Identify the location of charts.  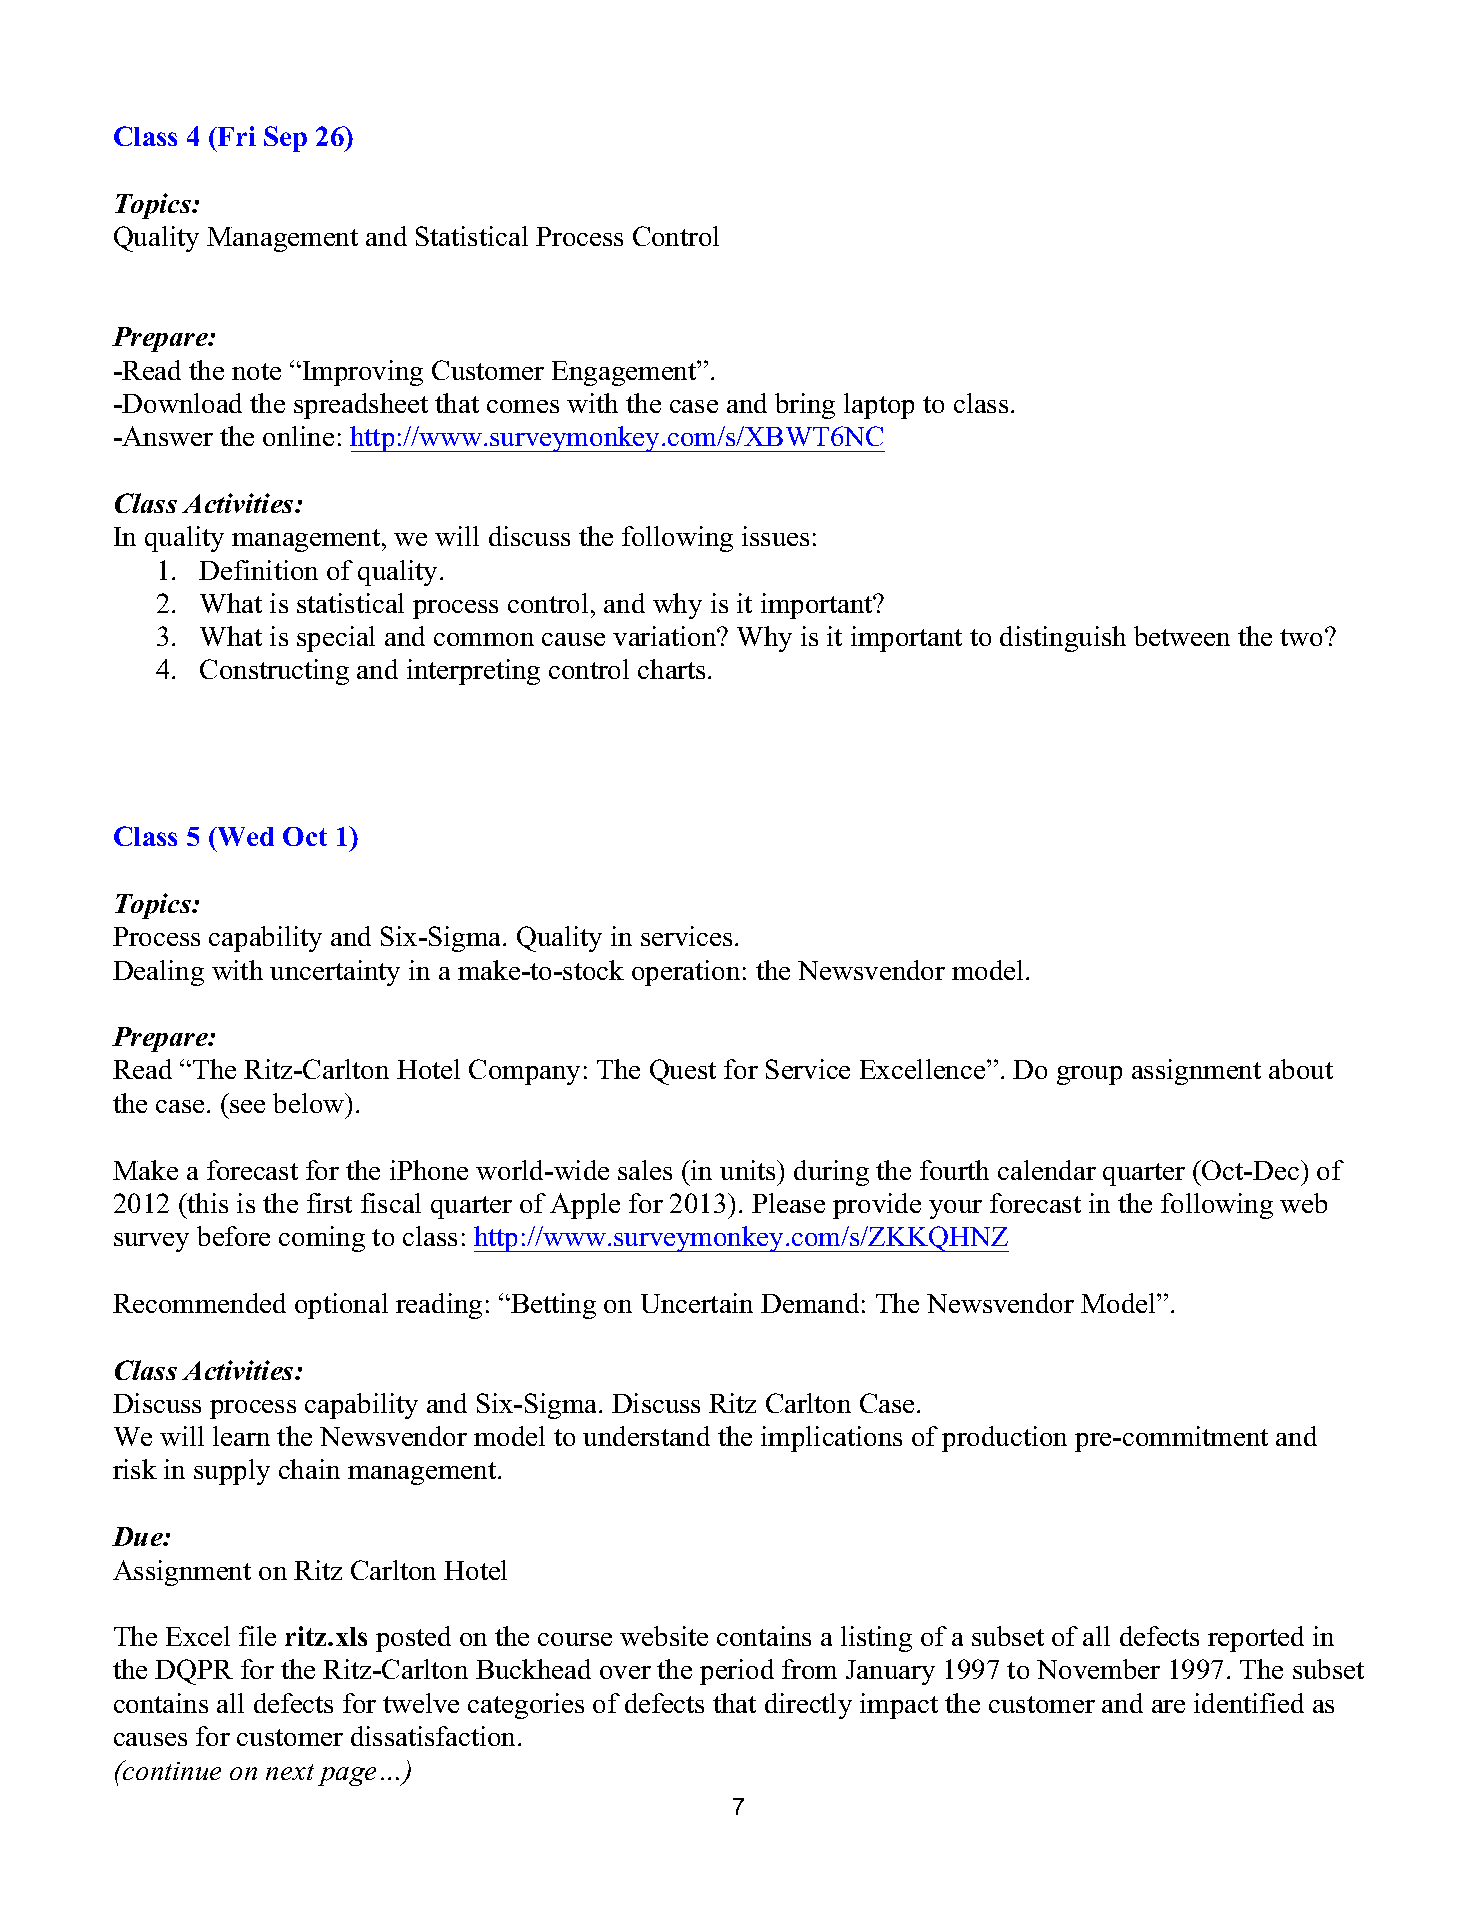
(671, 669).
